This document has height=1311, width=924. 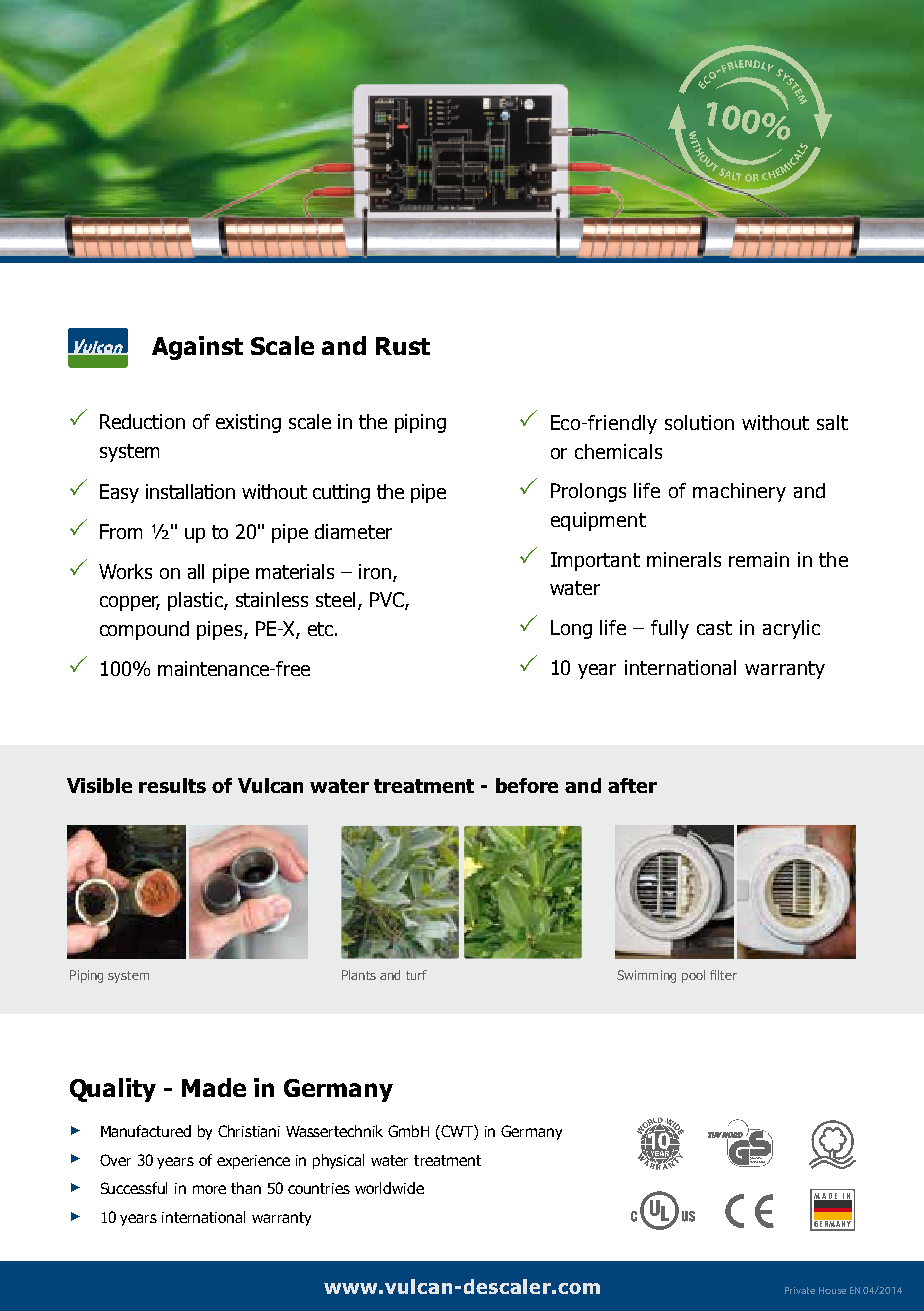 What do you see at coordinates (389, 1188) in the document?
I see `worldwide` at bounding box center [389, 1188].
